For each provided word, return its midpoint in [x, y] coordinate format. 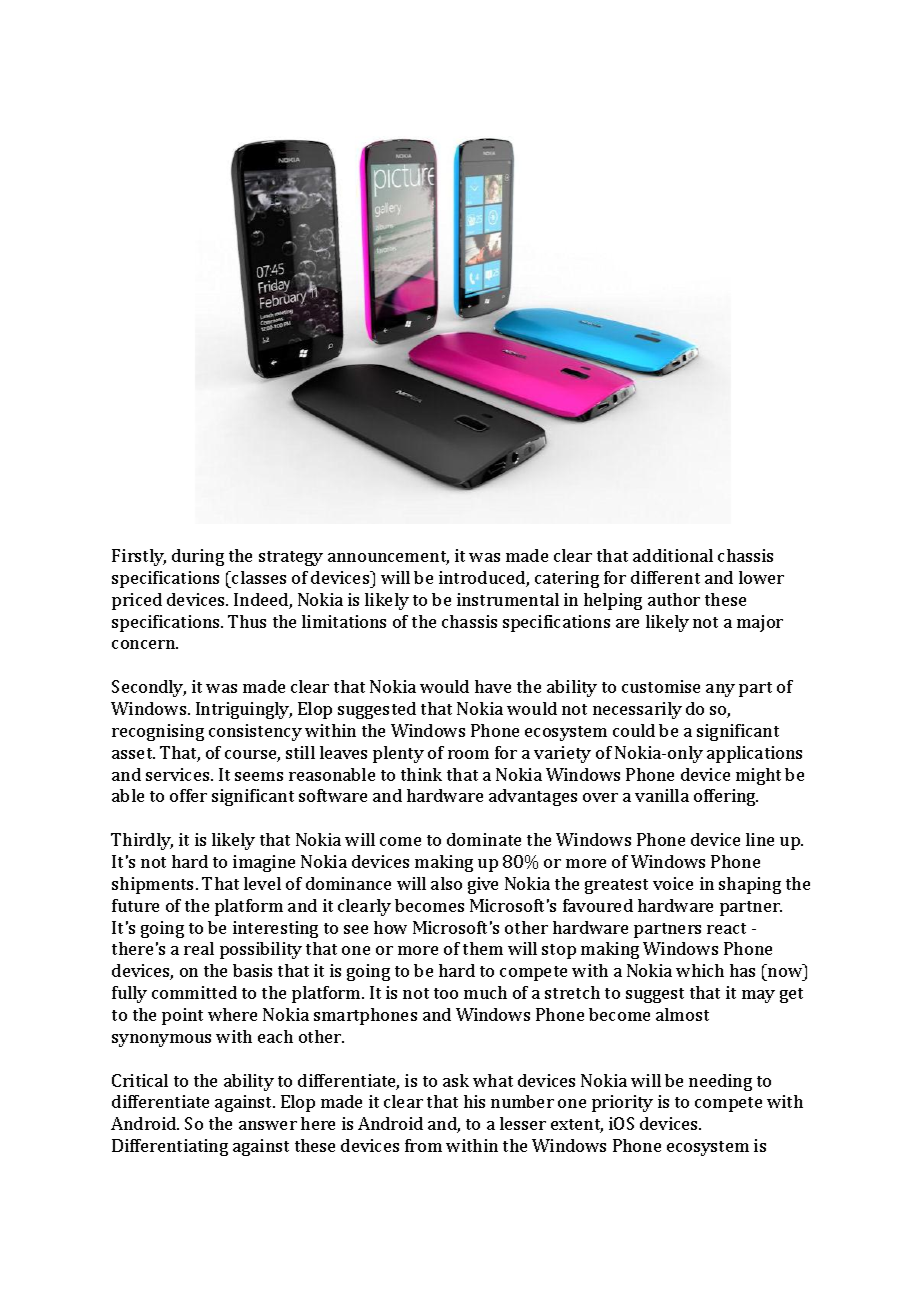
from [423, 1145]
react [726, 928]
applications [754, 754]
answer [268, 1125]
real [199, 948]
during [198, 557]
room [468, 754]
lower [761, 577]
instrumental [508, 599]
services [179, 774]
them [483, 948]
